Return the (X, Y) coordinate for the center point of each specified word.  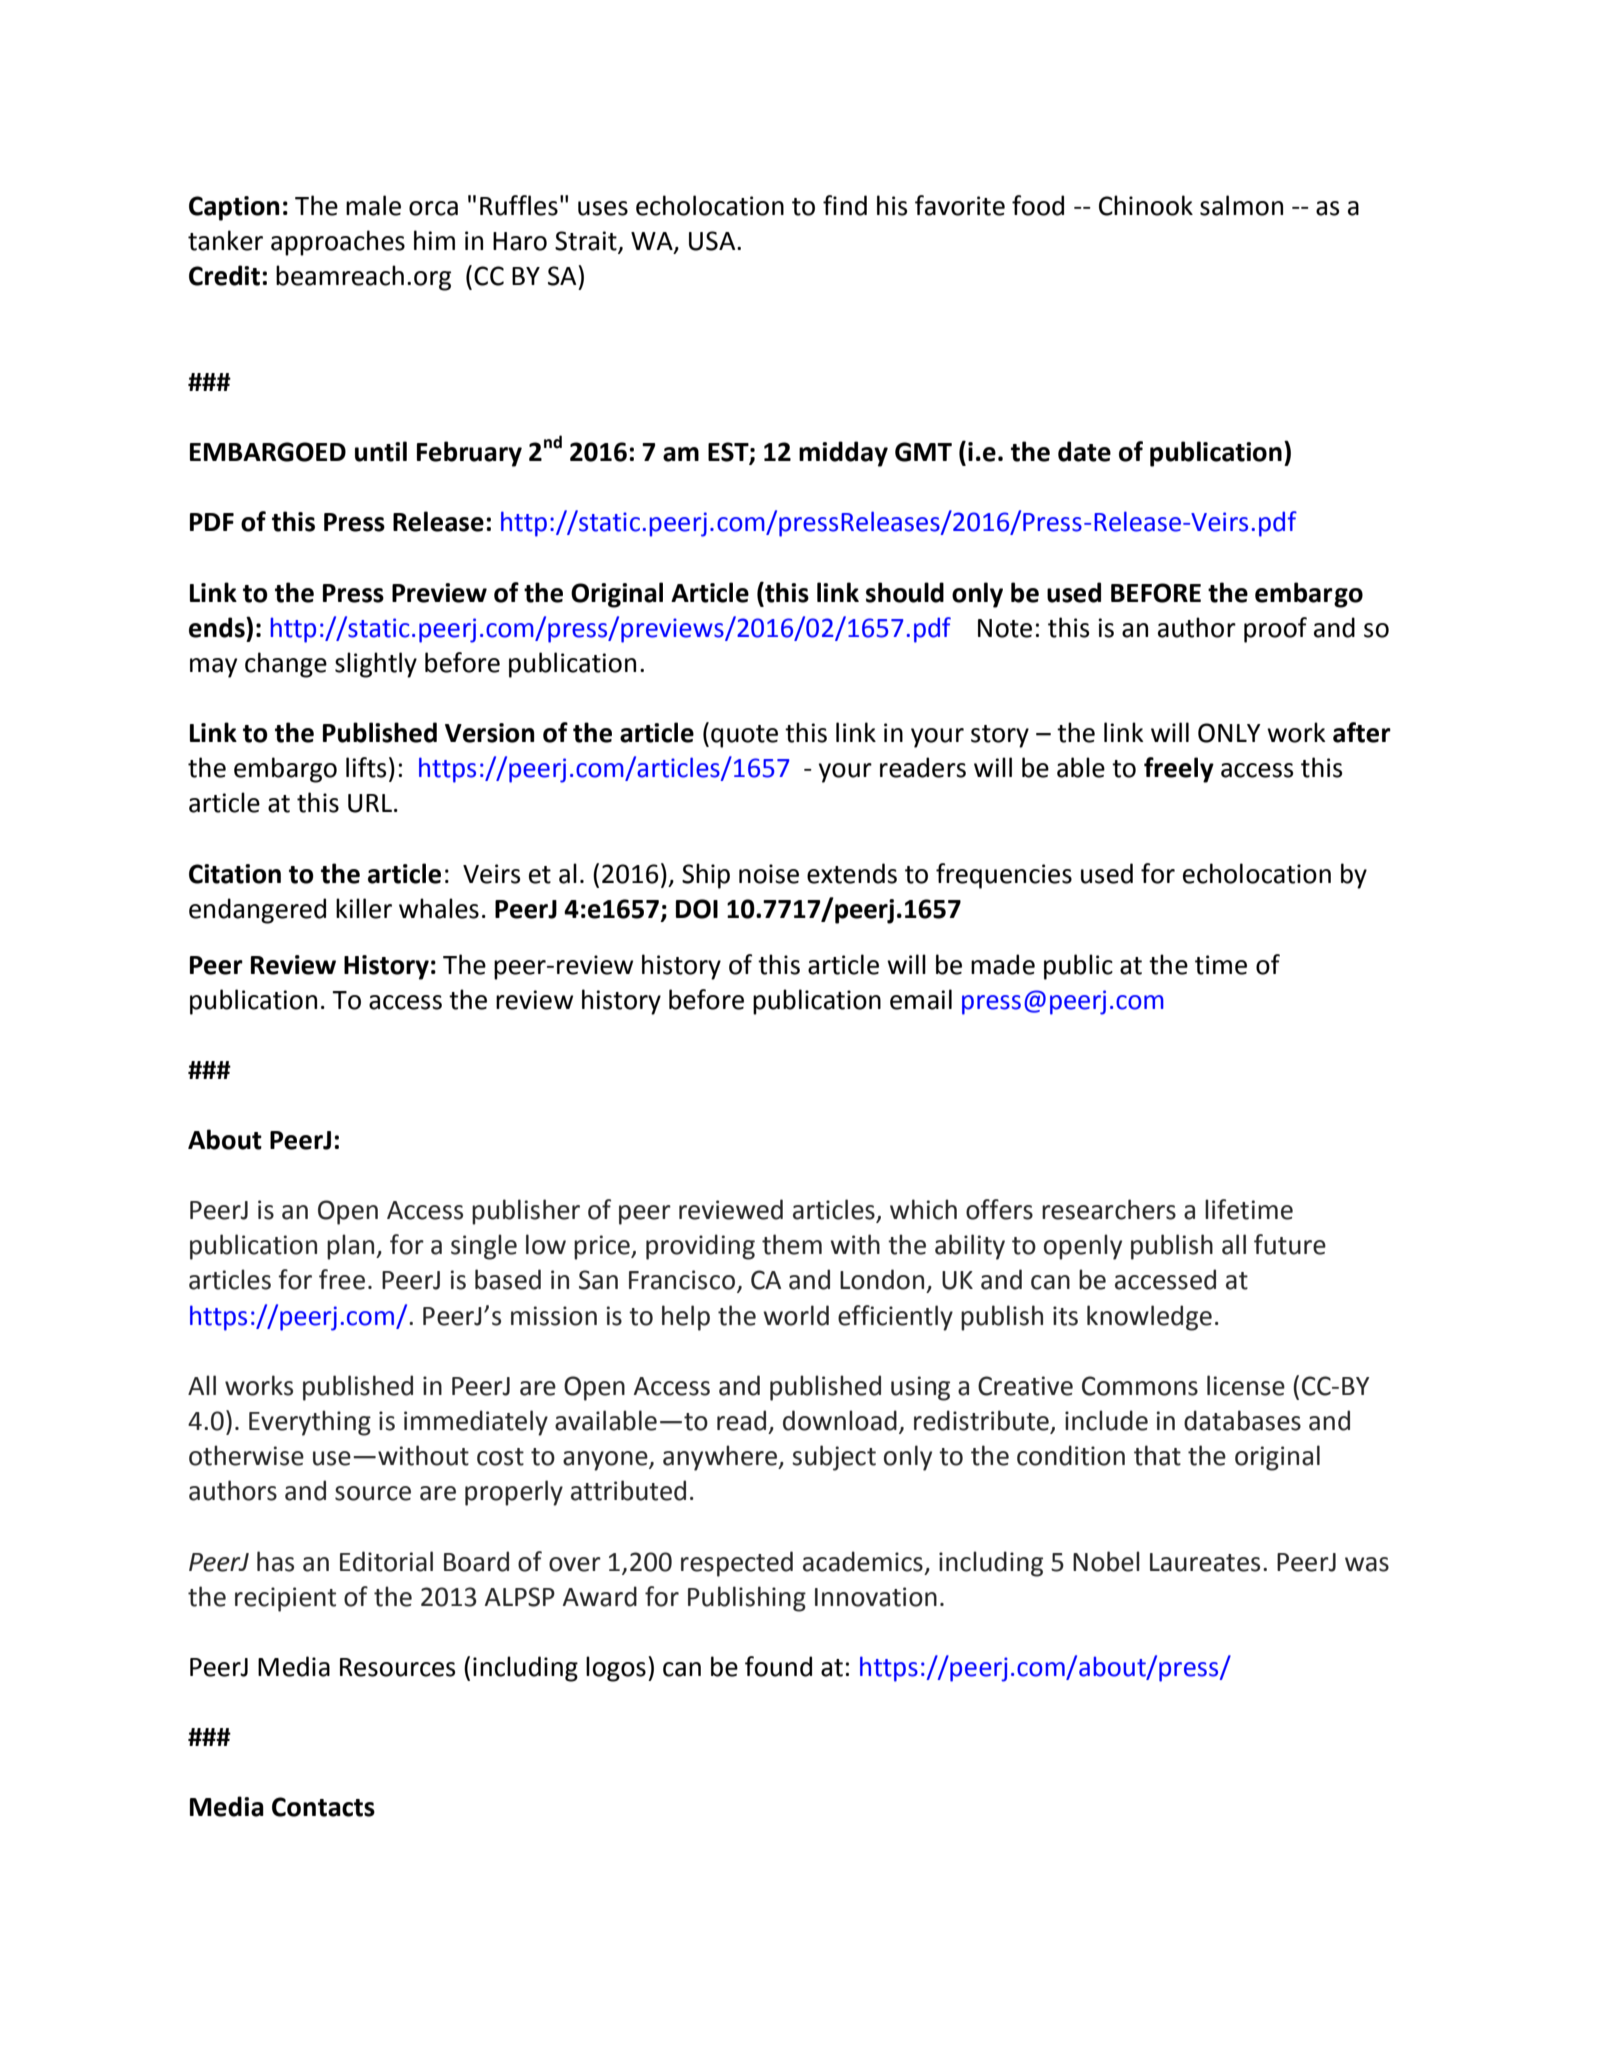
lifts (366, 767)
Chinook (1146, 205)
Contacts (323, 1807)
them (792, 1244)
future (1290, 1244)
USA (713, 241)
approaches (338, 243)
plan (352, 1247)
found (778, 1666)
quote (744, 736)
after (1362, 732)
